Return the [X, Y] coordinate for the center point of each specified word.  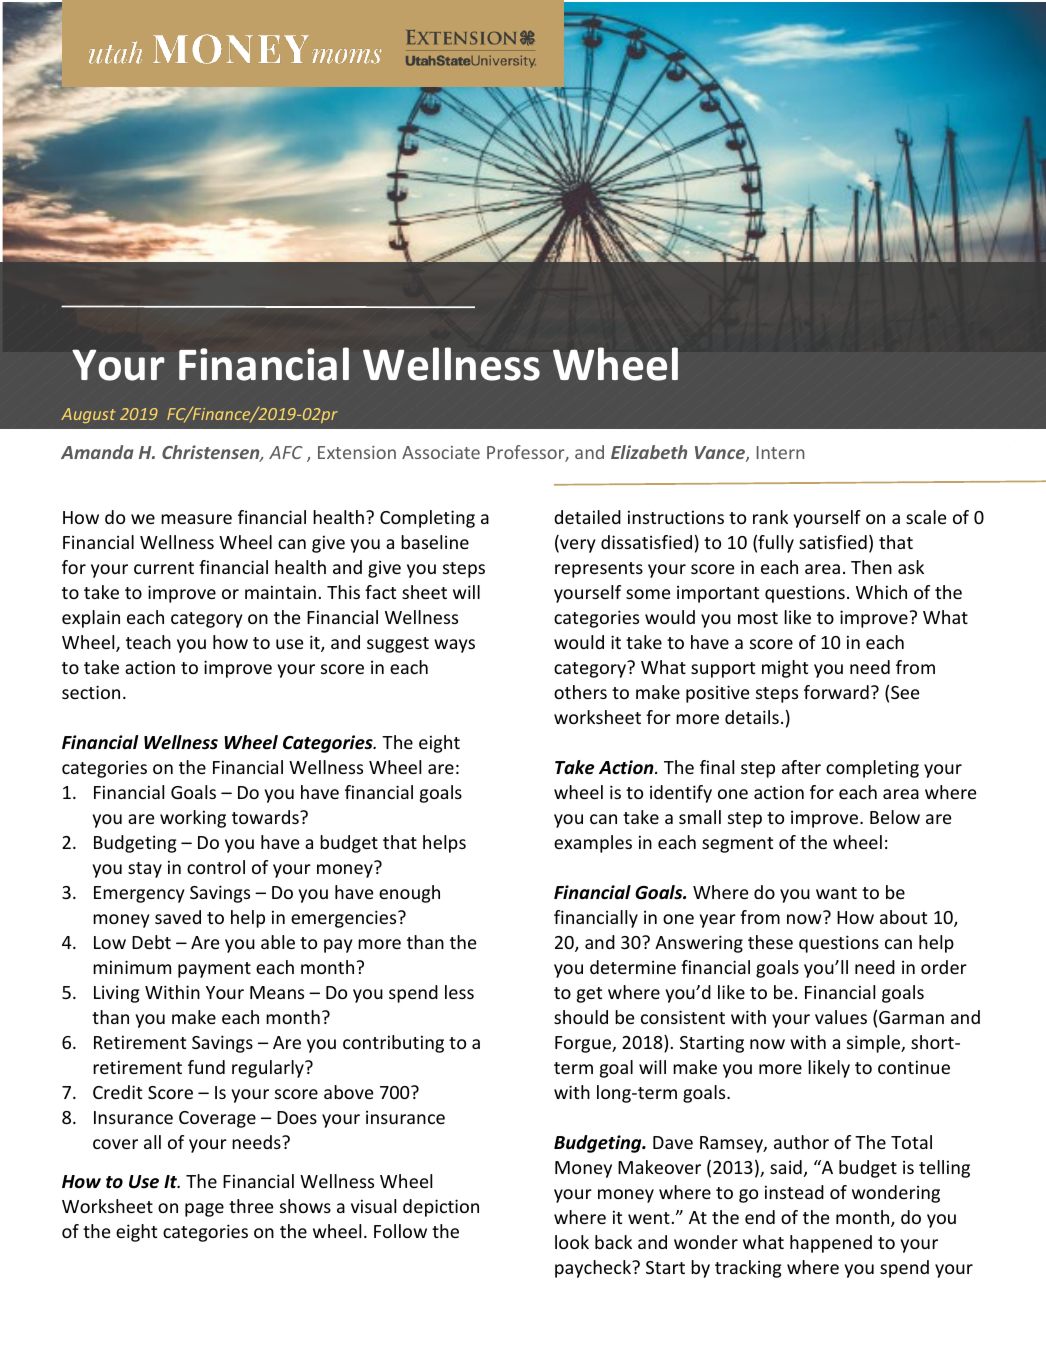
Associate [441, 452]
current [164, 568]
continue [914, 1067]
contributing [393, 1044]
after [801, 767]
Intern [781, 452]
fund [206, 1067]
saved [178, 917]
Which [881, 592]
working [193, 819]
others [580, 692]
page [204, 1210]
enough [409, 894]
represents [599, 570]
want [836, 893]
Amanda [97, 452]
